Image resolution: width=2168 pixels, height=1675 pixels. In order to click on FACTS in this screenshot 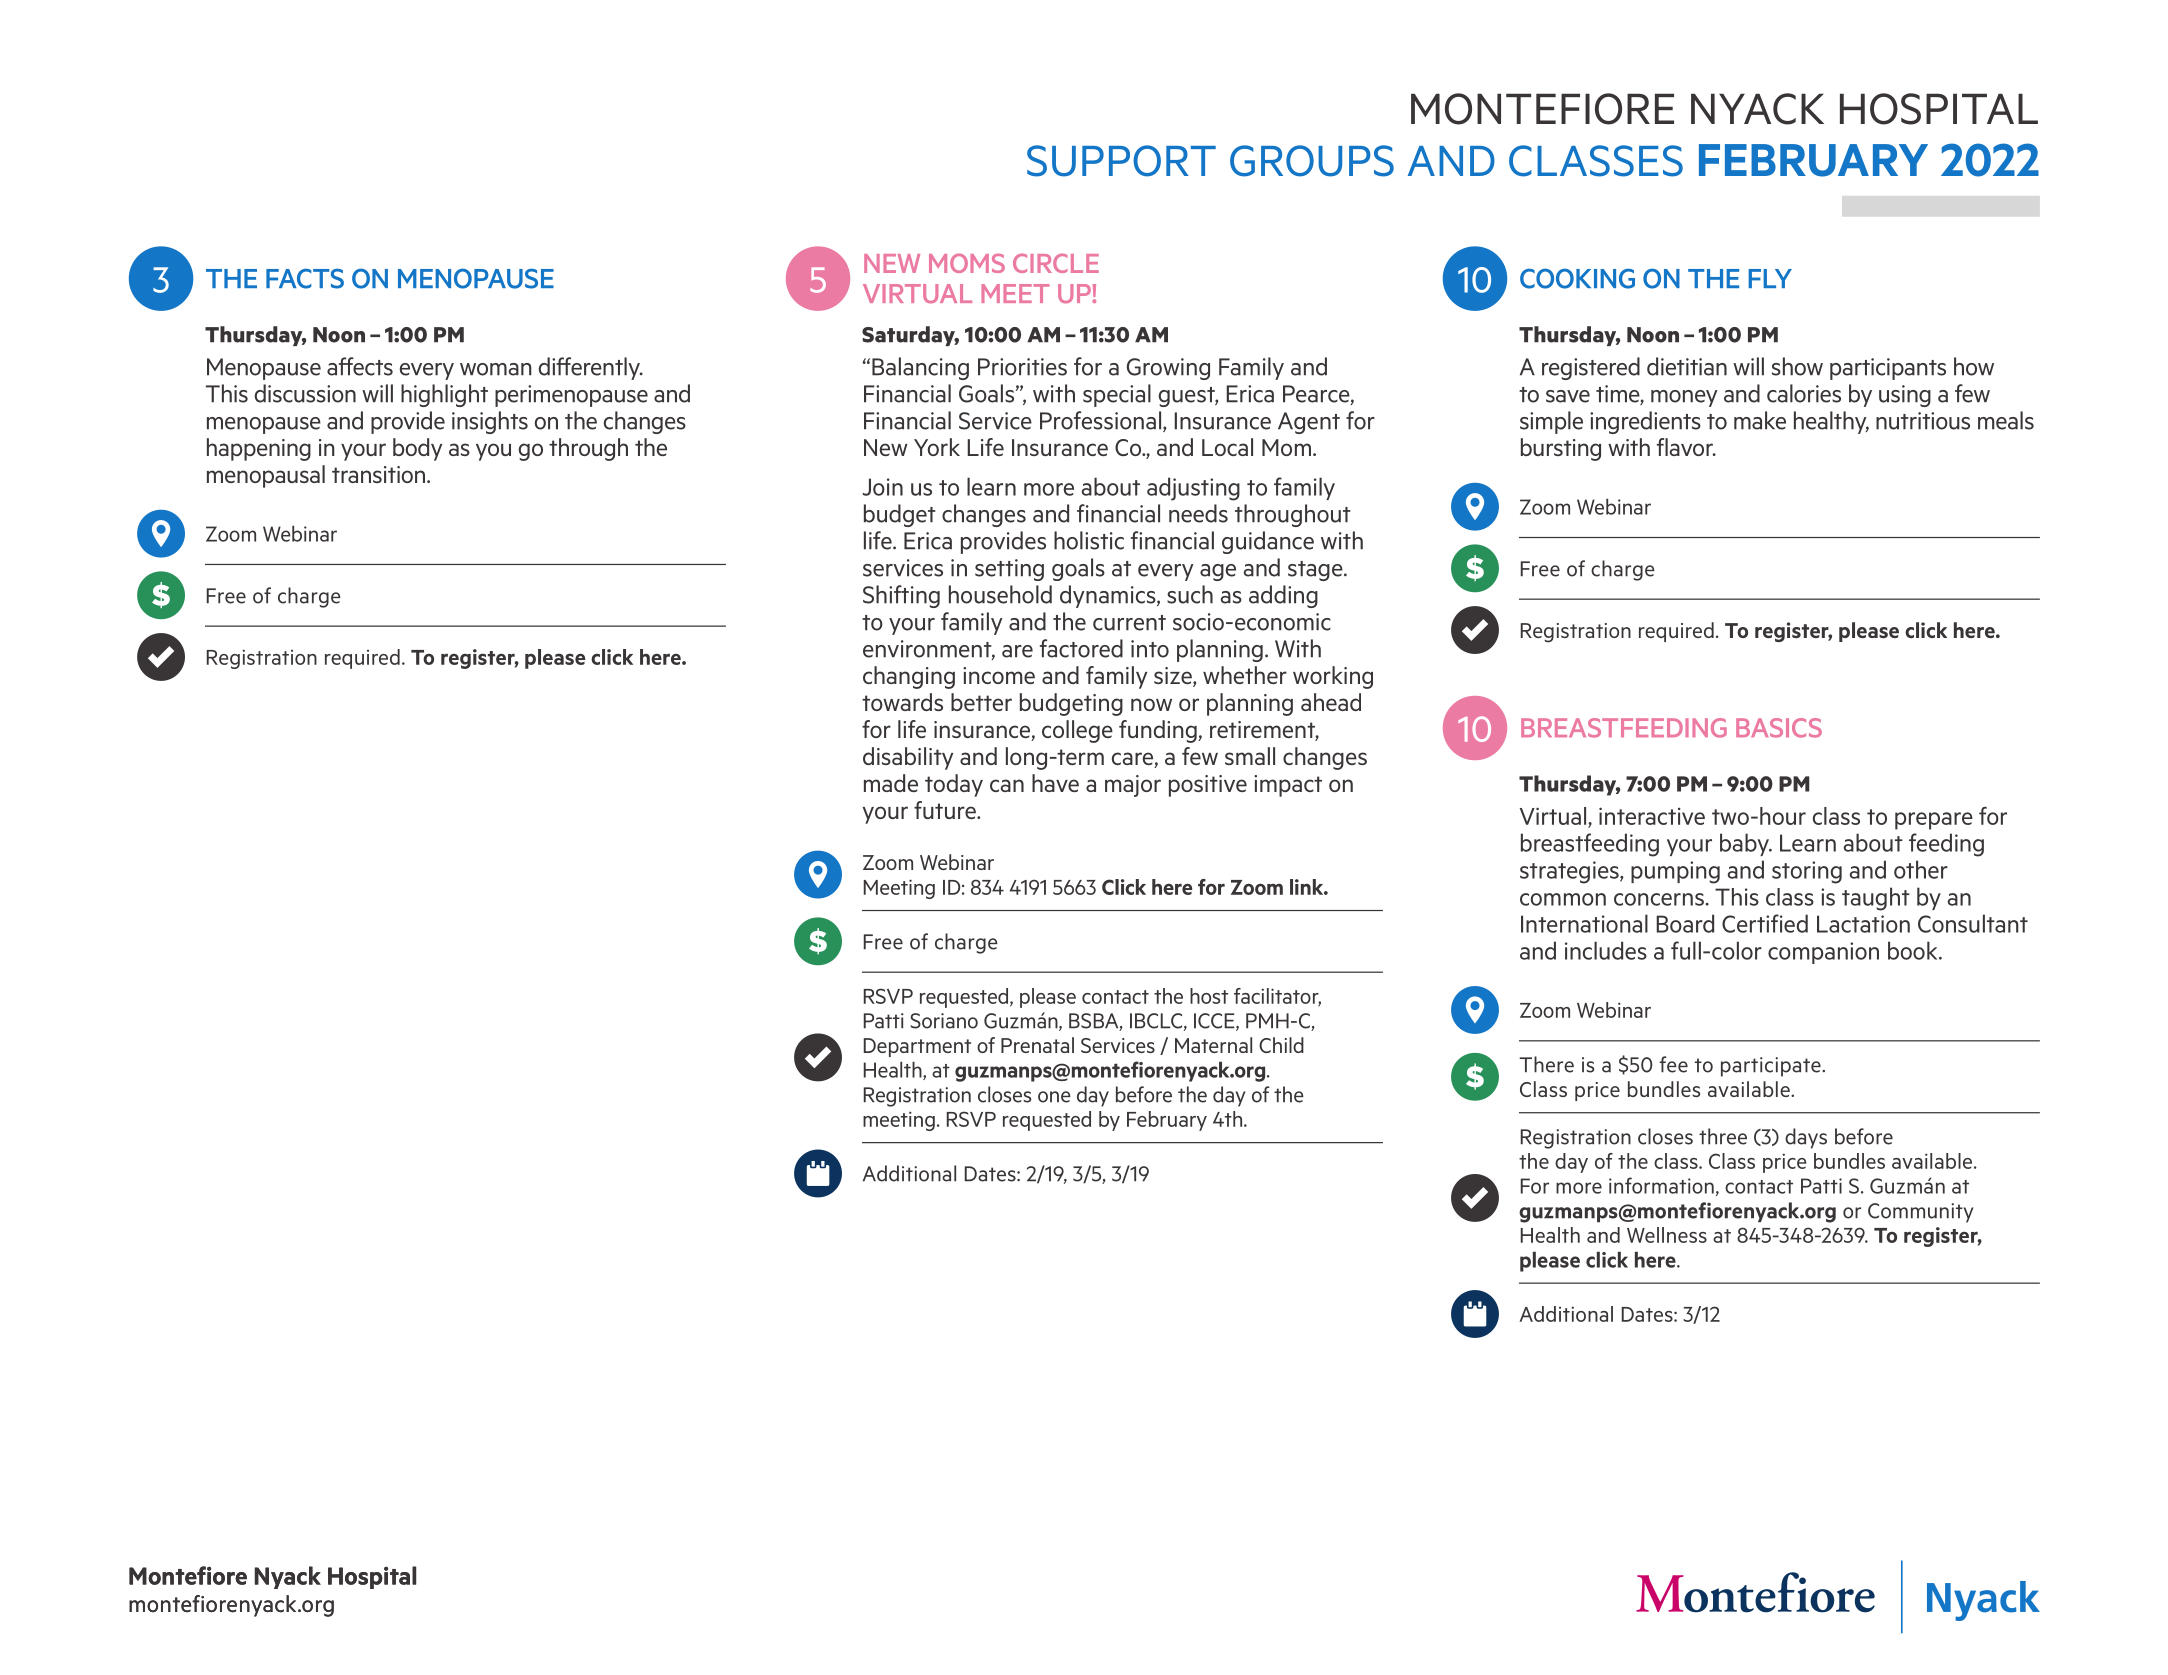, I will do `click(305, 278)`.
